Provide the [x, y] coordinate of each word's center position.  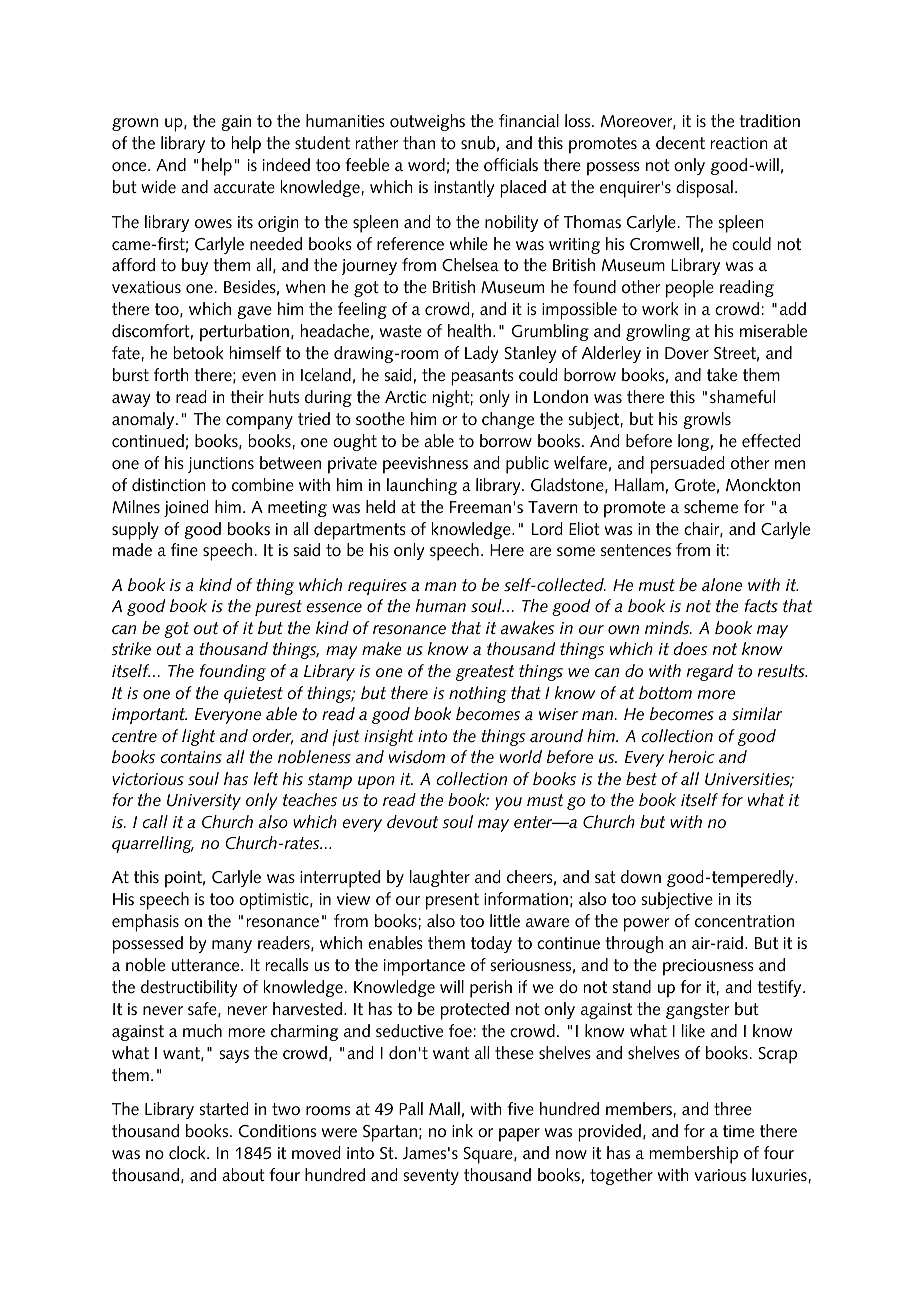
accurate [244, 187]
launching [422, 486]
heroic [691, 757]
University [204, 802]
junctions [221, 465]
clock [188, 1153]
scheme [711, 507]
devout [412, 822]
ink [462, 1130]
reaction [739, 143]
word [426, 165]
